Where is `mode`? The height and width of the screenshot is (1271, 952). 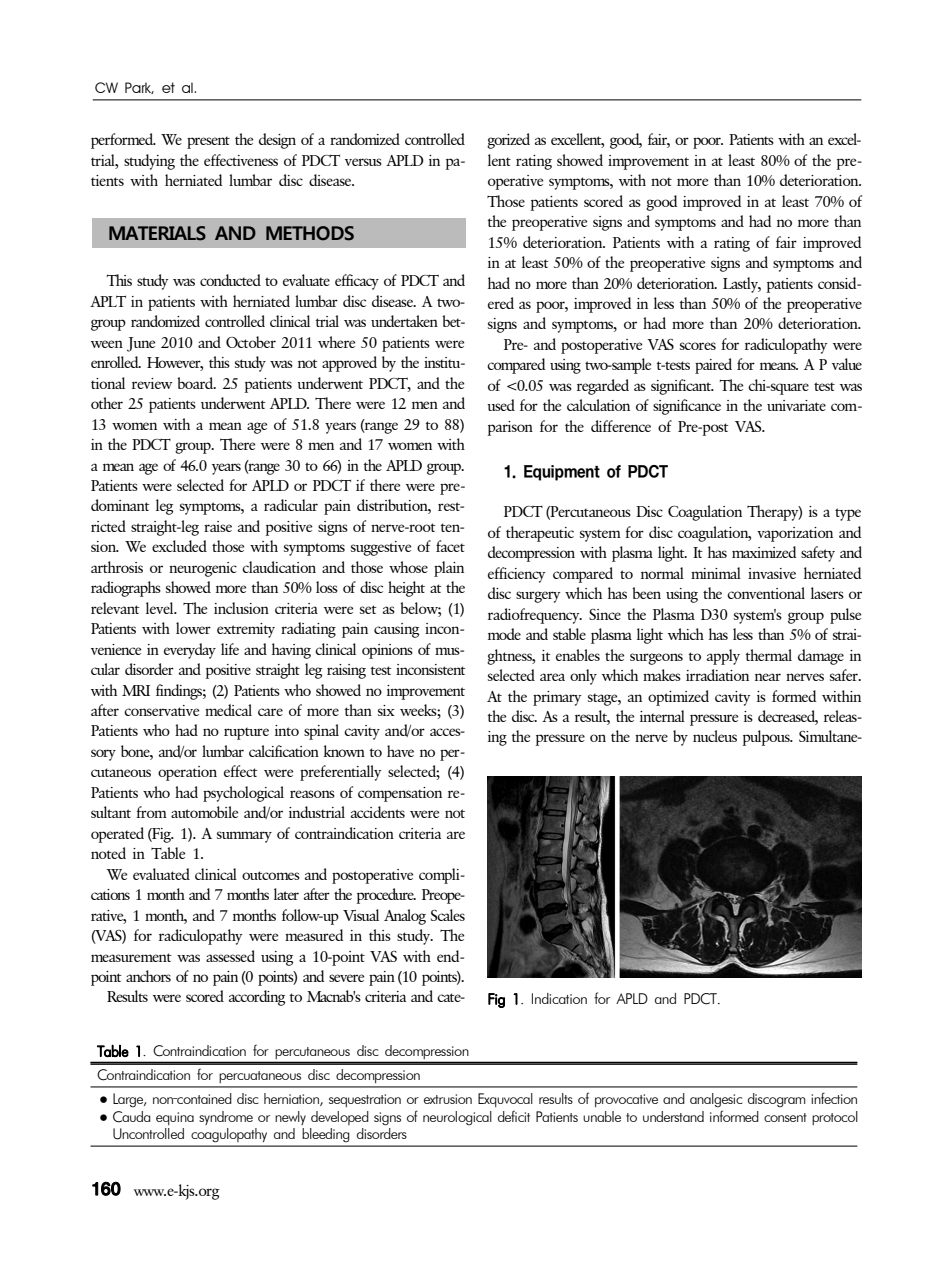
mode is located at coordinates (504, 634).
